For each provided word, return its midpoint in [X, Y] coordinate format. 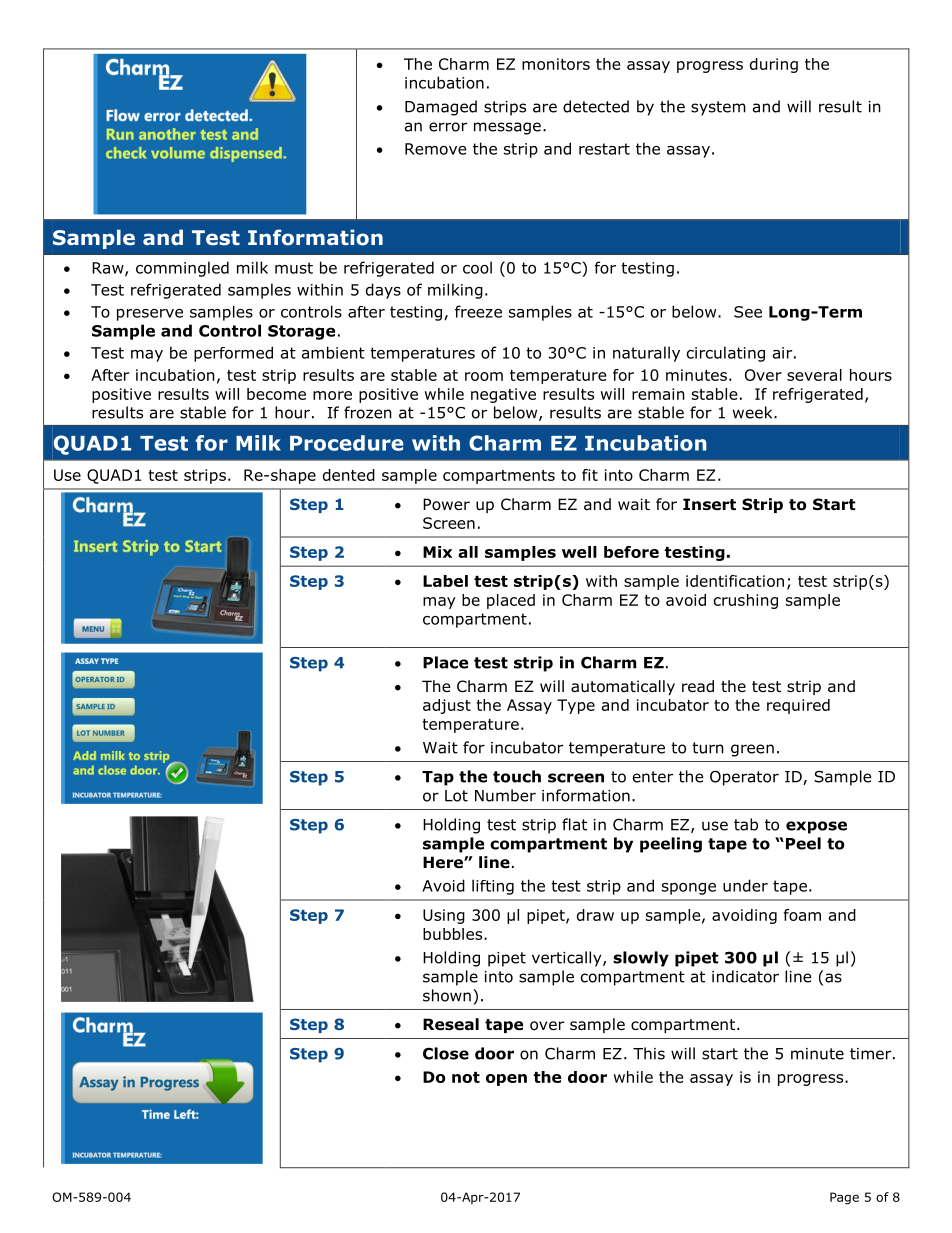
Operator [744, 778]
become [276, 394]
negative [503, 395]
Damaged [441, 108]
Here [444, 862]
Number [505, 795]
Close [446, 1053]
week [754, 412]
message [507, 128]
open [506, 1080]
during [774, 65]
